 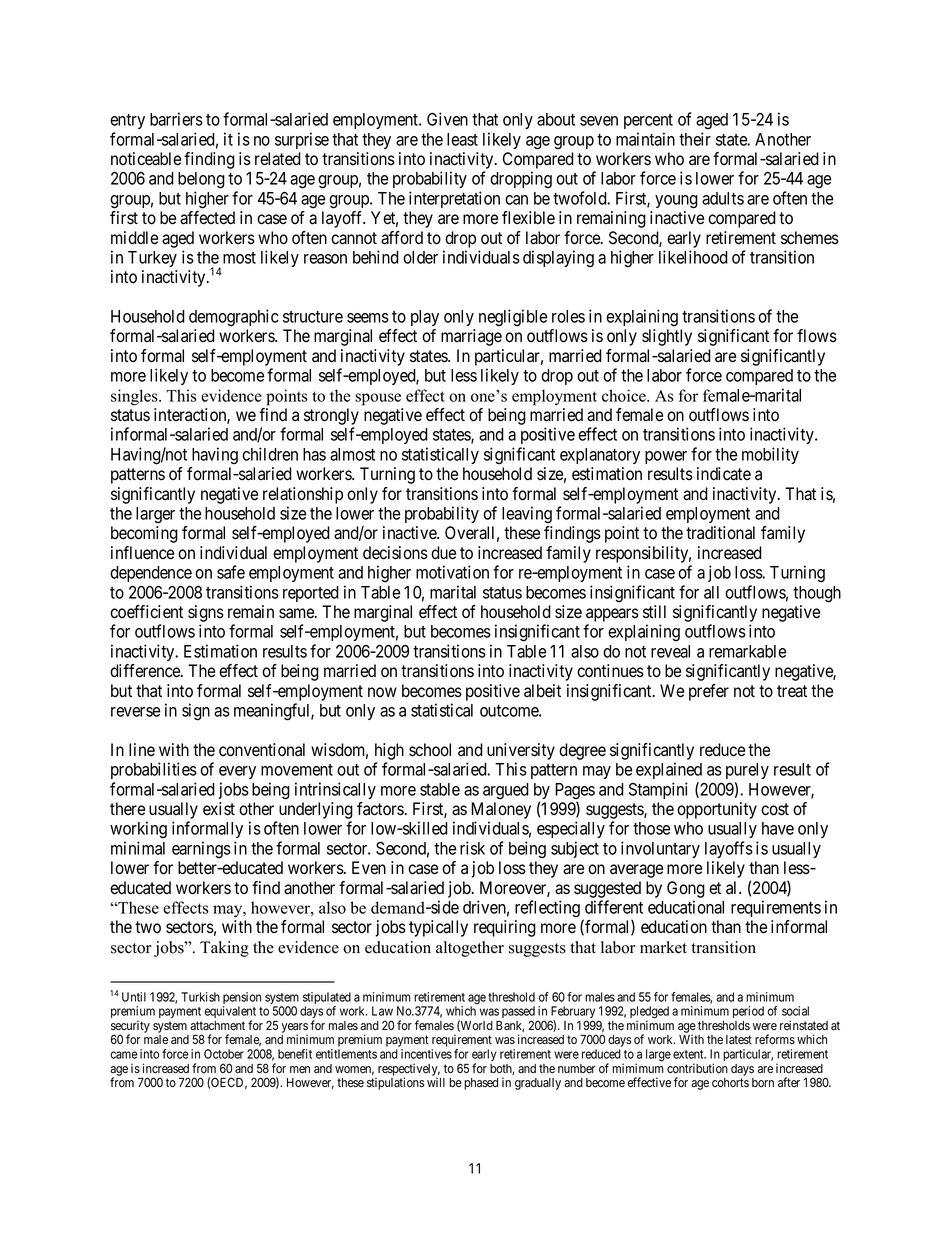 What do you see at coordinates (231, 572) in the screenshot?
I see `safe` at bounding box center [231, 572].
